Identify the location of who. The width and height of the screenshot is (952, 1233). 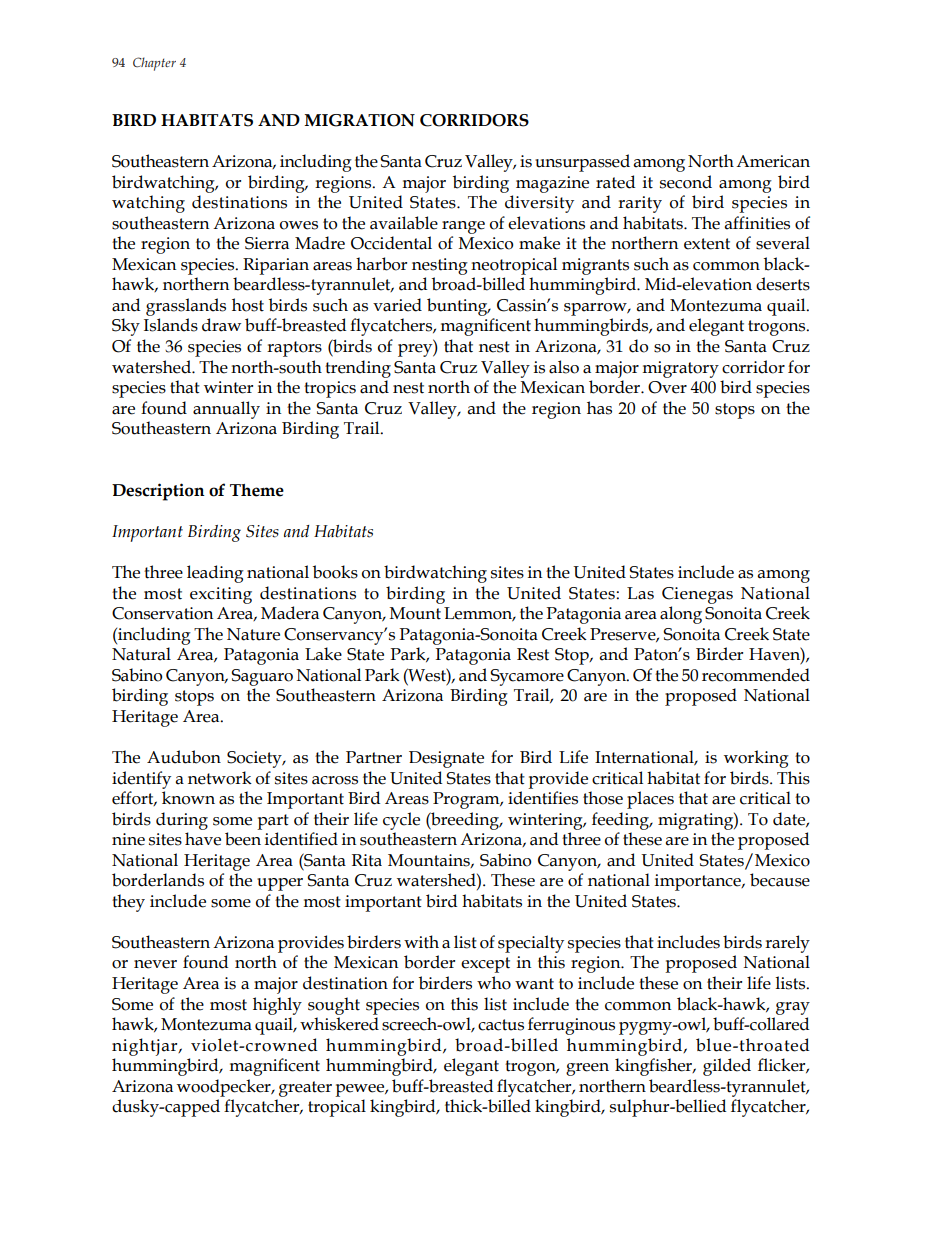
(494, 983).
